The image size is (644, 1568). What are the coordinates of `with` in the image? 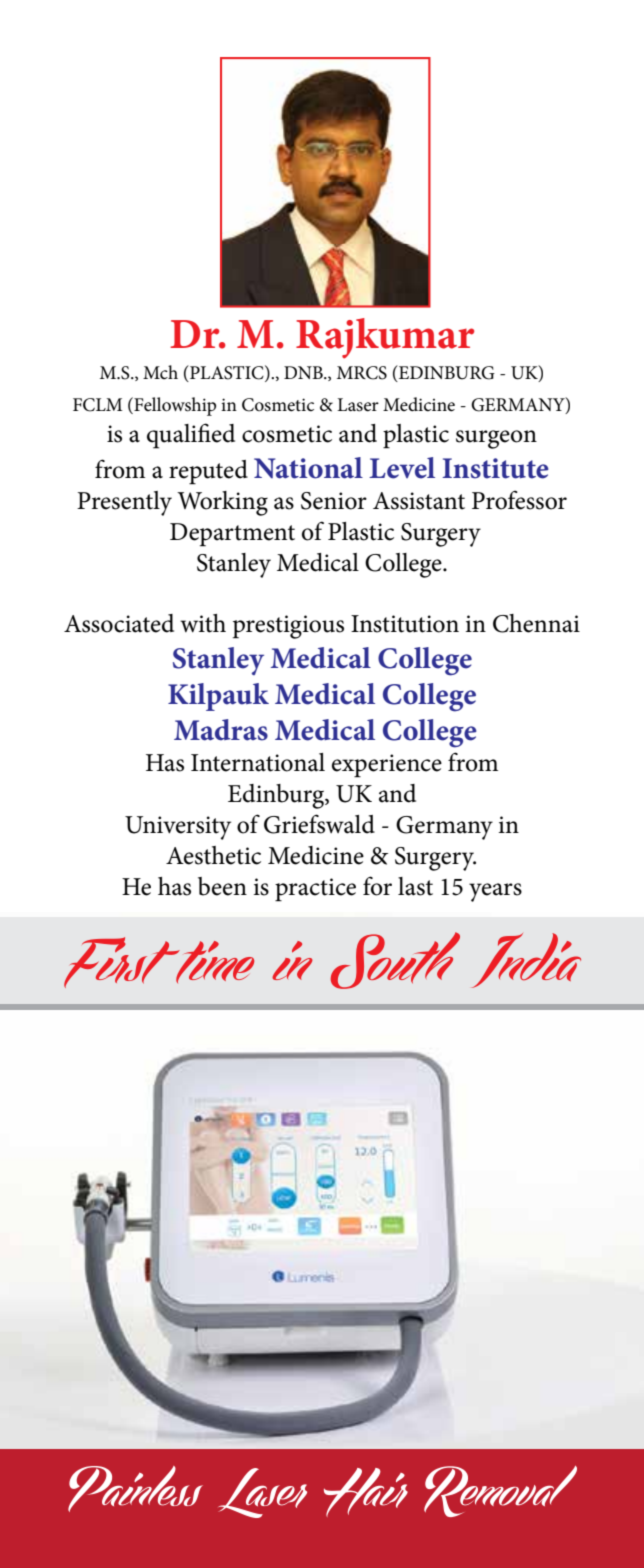 It's located at (203, 623).
